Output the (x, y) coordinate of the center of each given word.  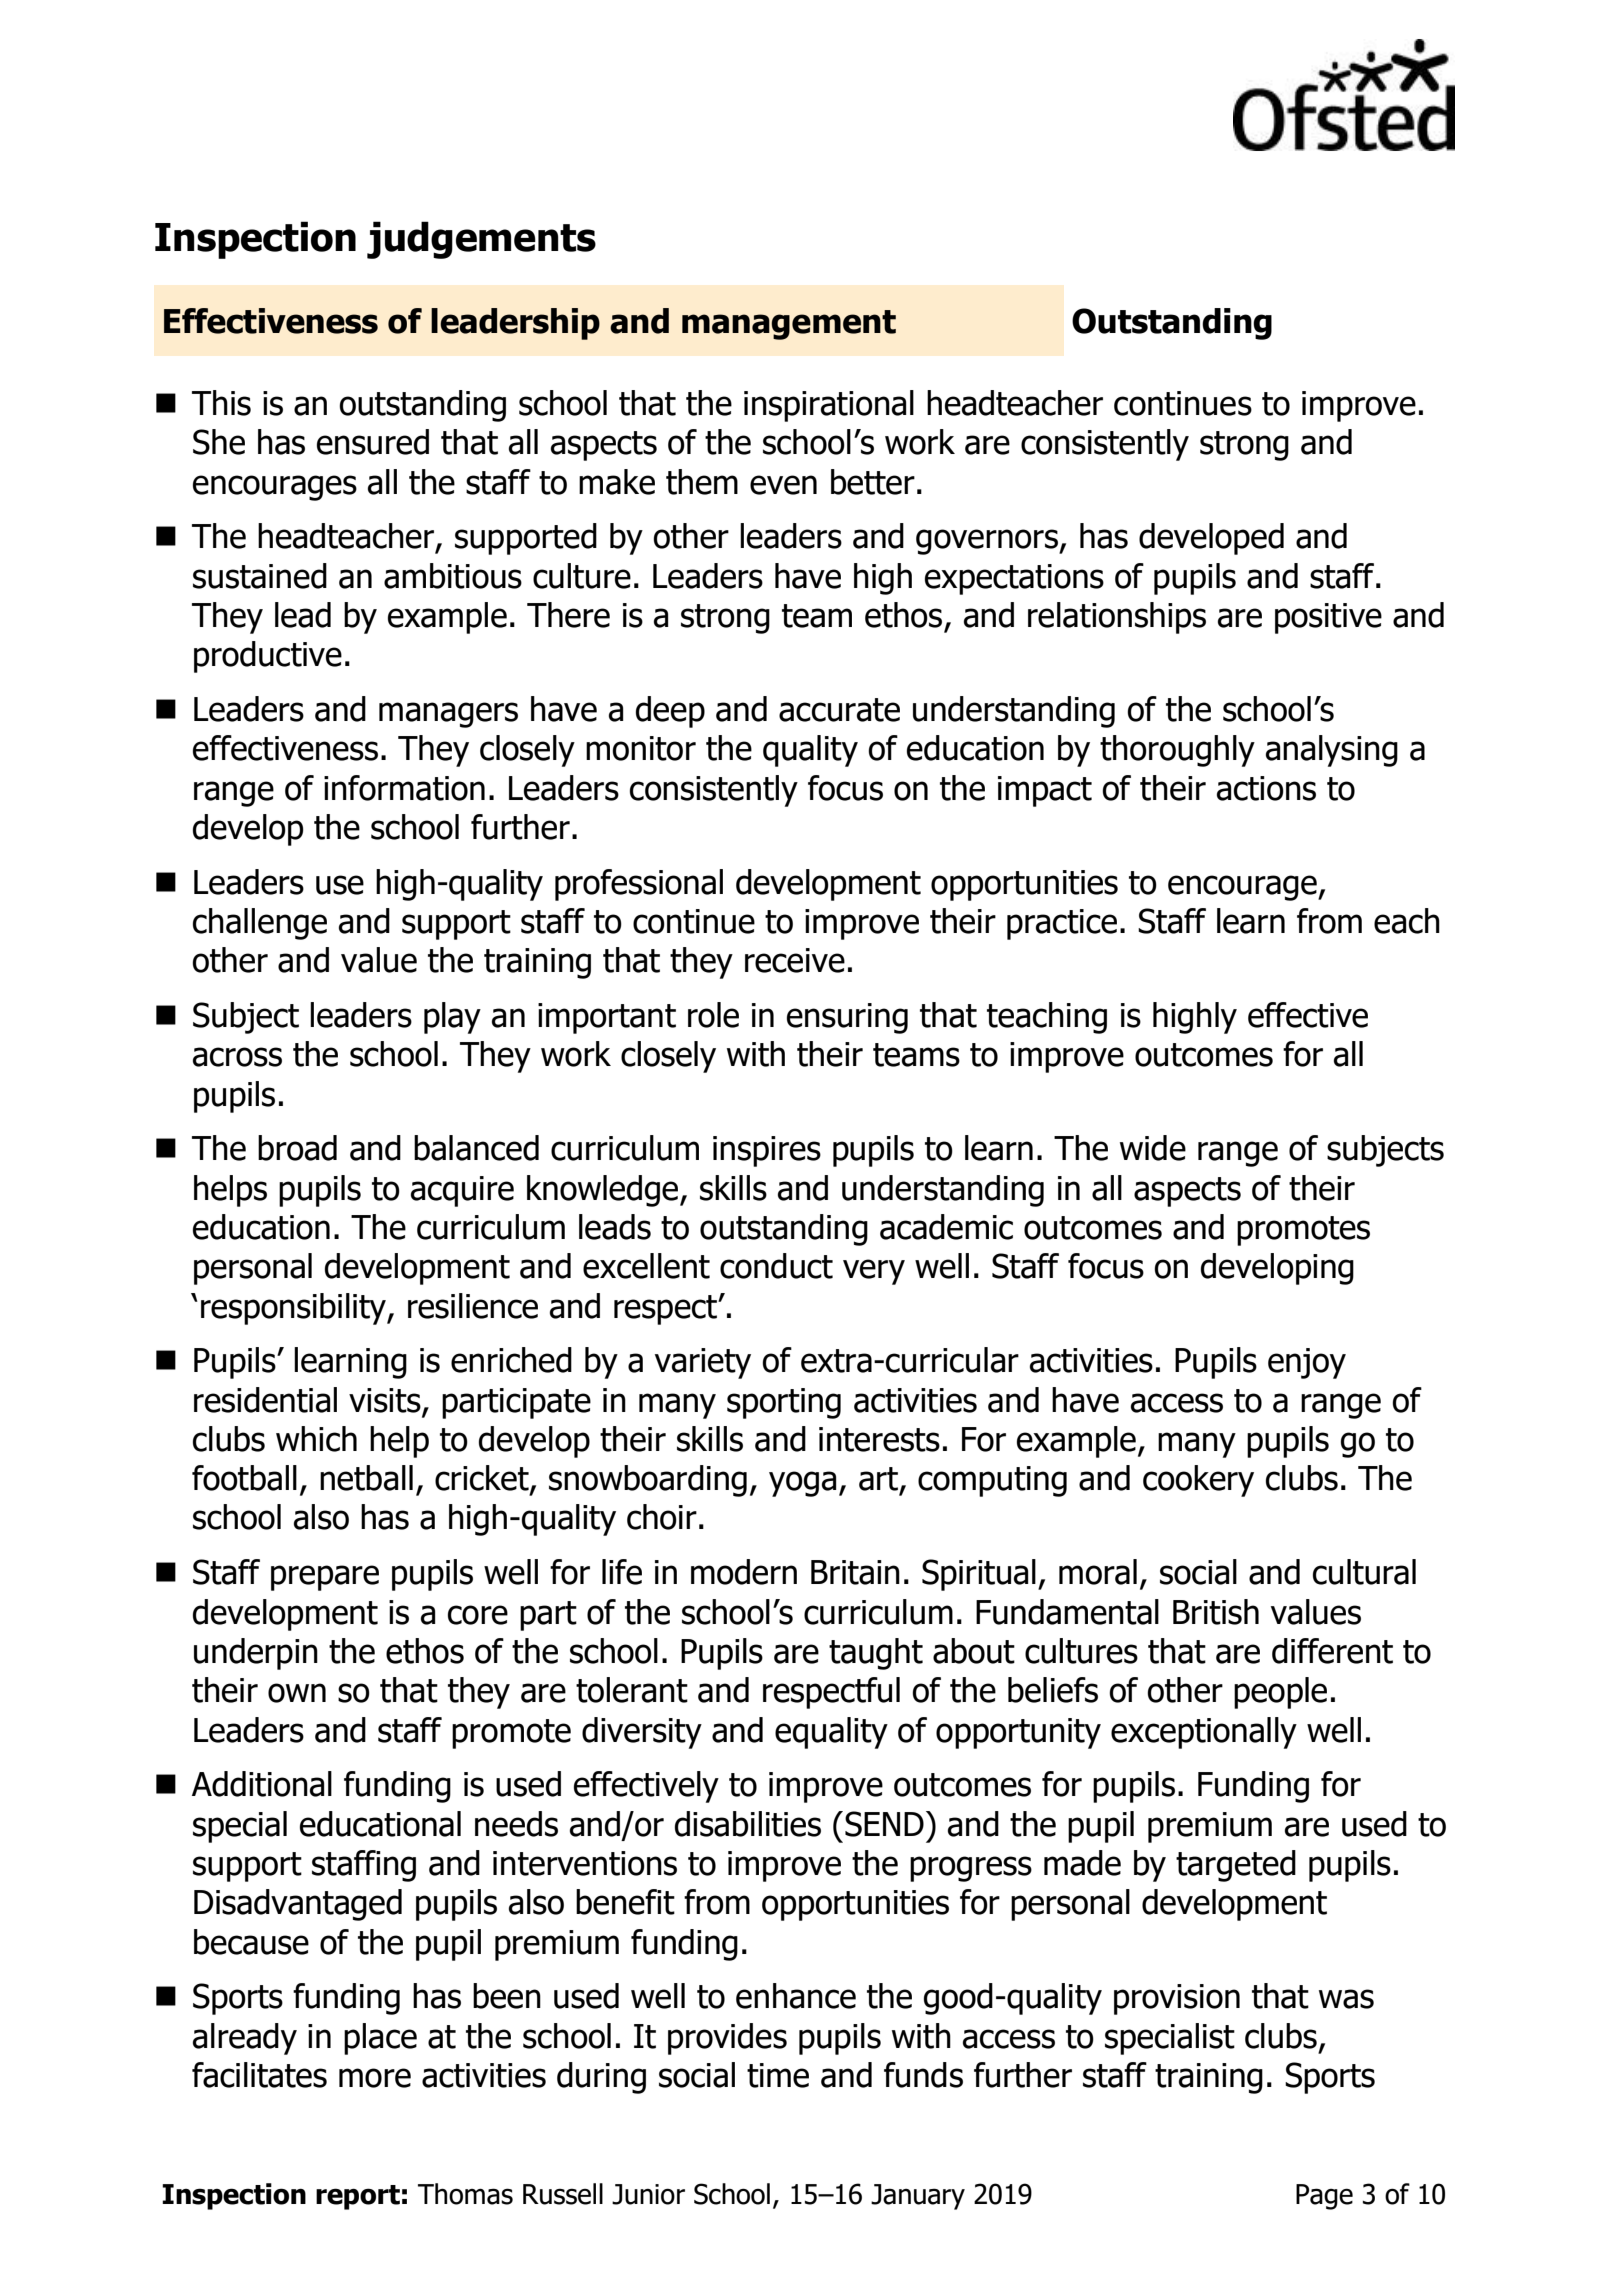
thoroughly (1177, 751)
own (297, 1693)
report (358, 2197)
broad (297, 1148)
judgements (481, 240)
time (778, 2075)
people (1280, 1693)
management (789, 325)
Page (1324, 2197)
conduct (776, 1266)
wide (1153, 1148)
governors (988, 542)
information (404, 788)
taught (876, 1654)
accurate (839, 710)
